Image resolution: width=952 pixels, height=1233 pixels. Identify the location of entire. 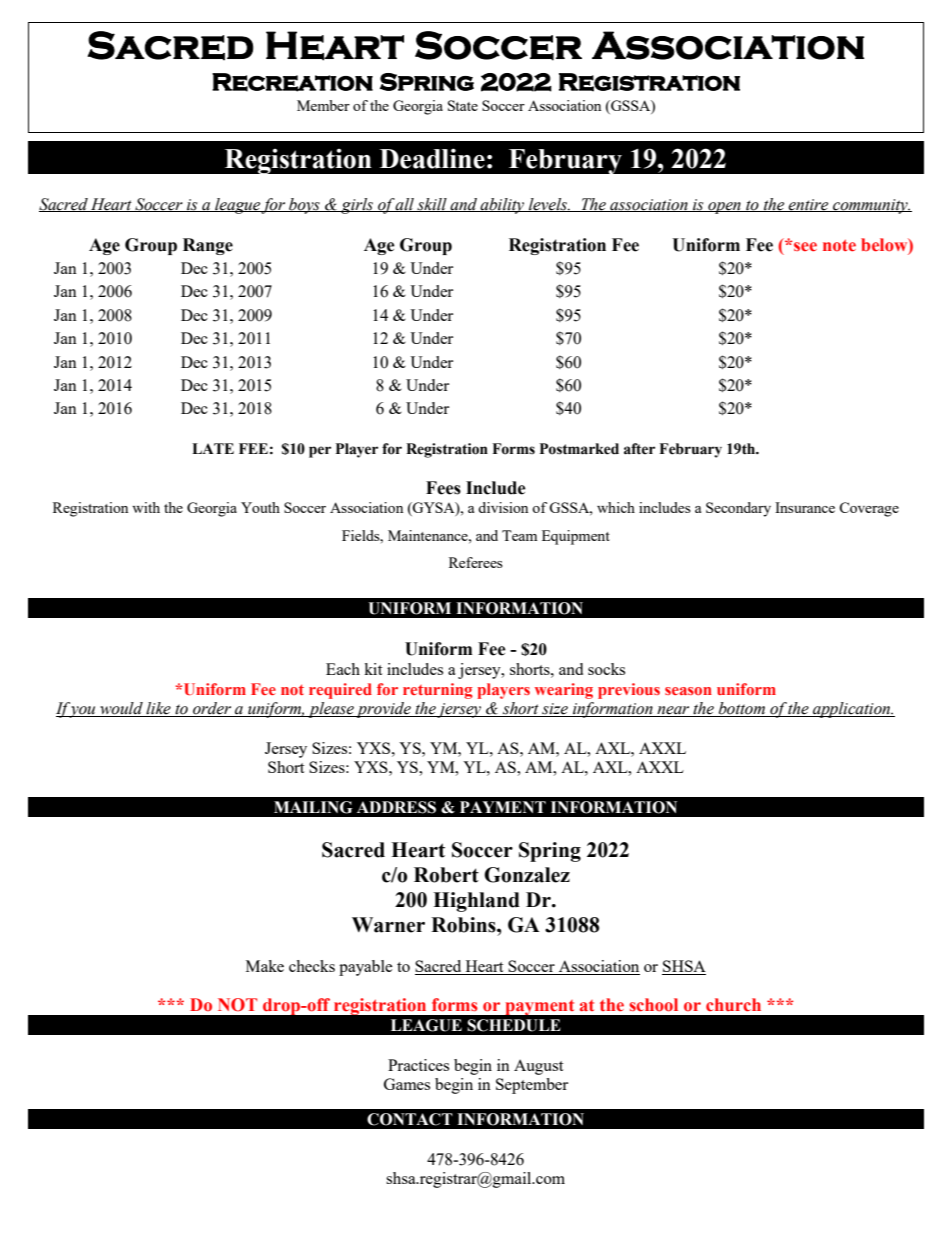
(809, 205).
